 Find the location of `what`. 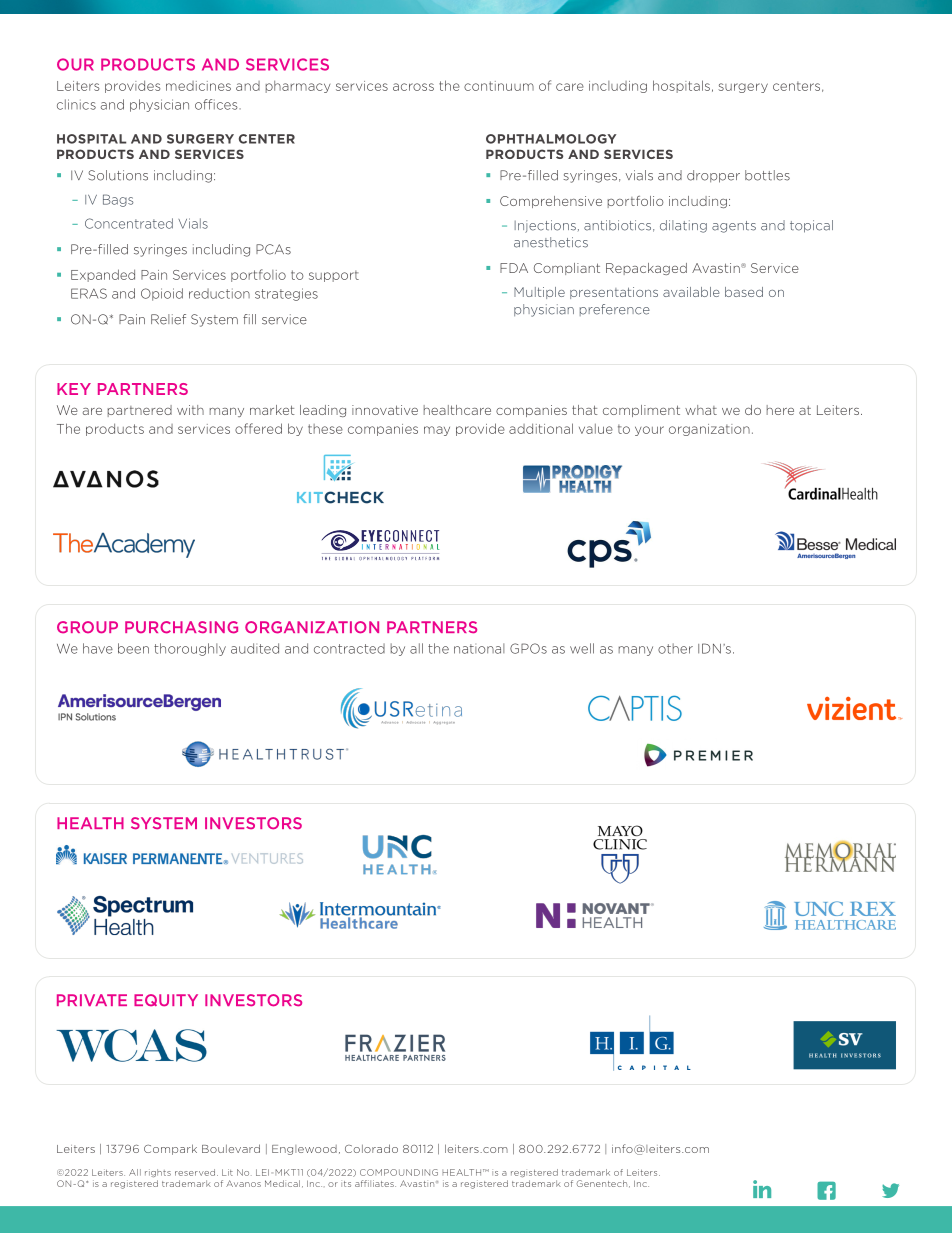

what is located at coordinates (701, 410).
